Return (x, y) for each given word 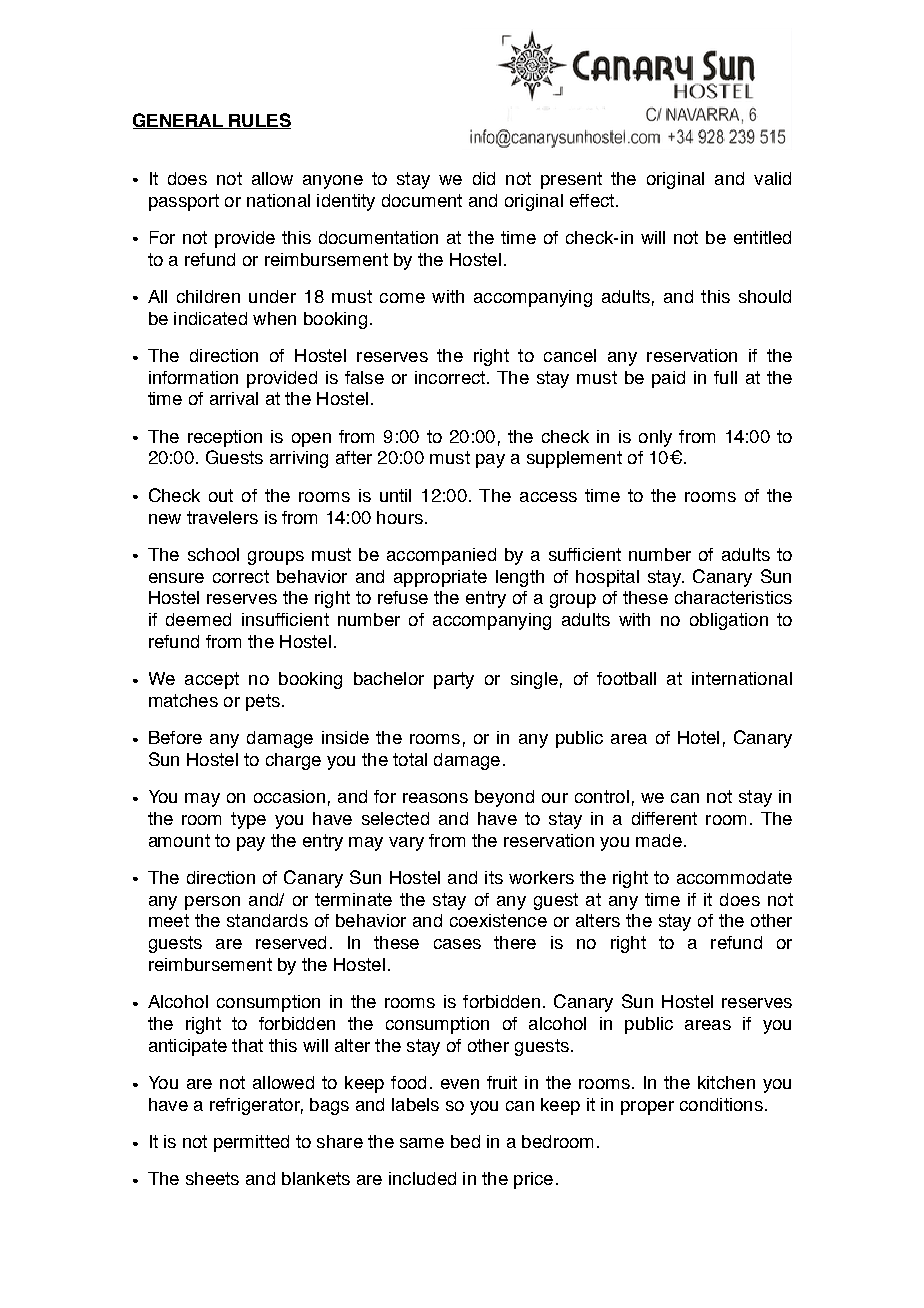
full (725, 377)
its (494, 877)
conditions (721, 1104)
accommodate (734, 877)
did (484, 178)
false (364, 377)
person (212, 903)
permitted (251, 1143)
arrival (234, 398)
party (454, 680)
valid (772, 178)
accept (212, 680)
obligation (729, 621)
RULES (259, 121)
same (422, 1143)
